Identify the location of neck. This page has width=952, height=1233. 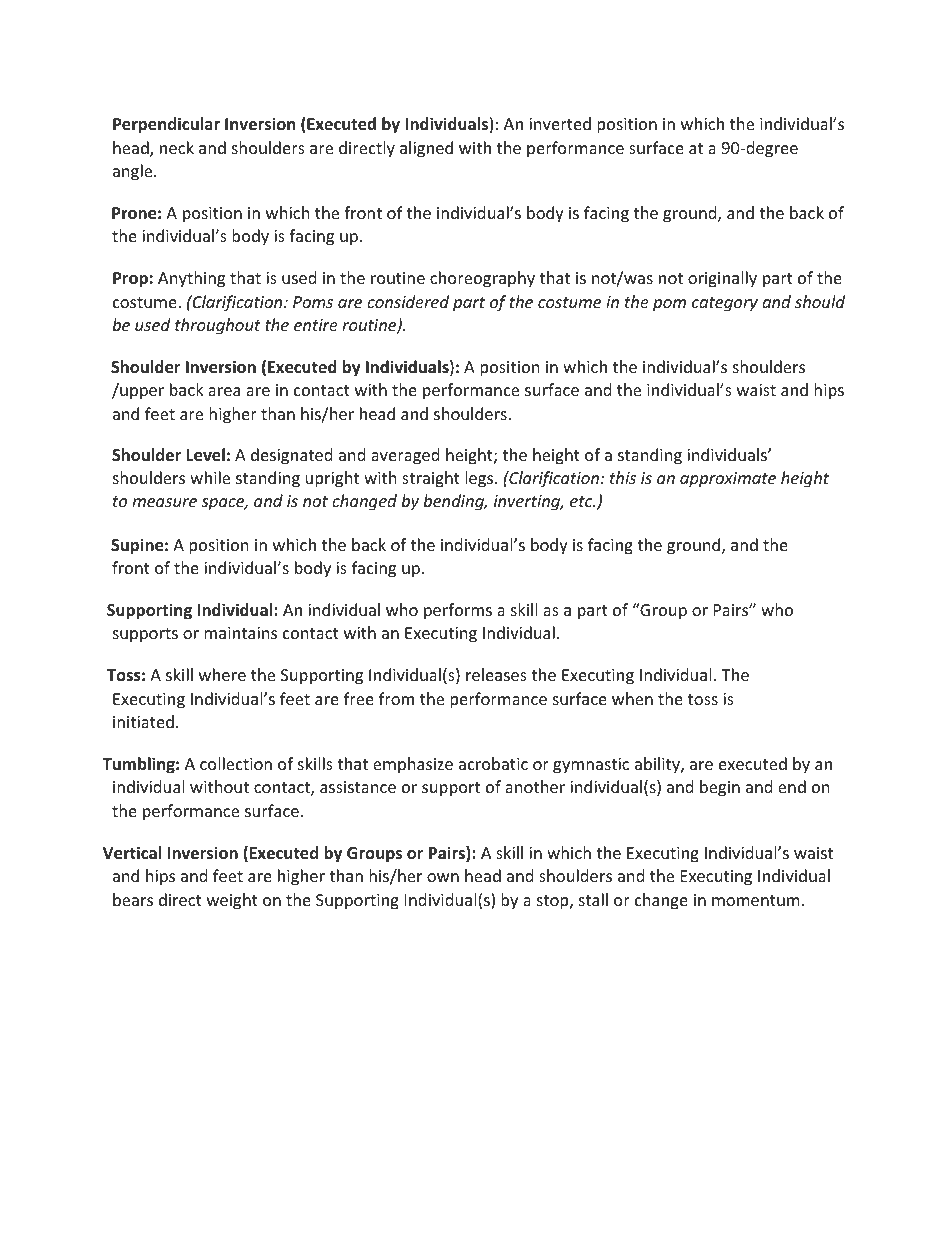
(177, 147).
